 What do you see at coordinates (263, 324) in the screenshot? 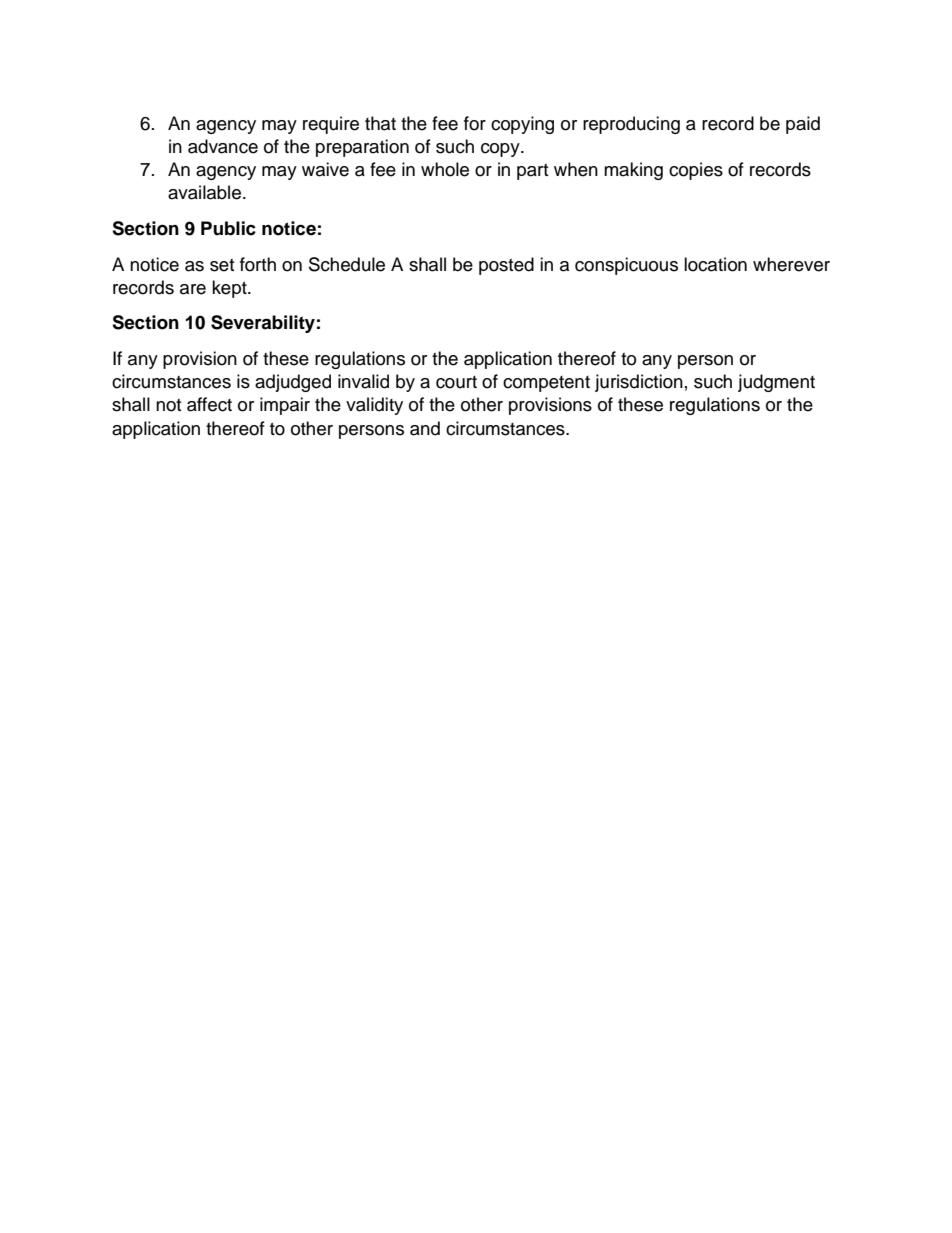
I see `Severability` at bounding box center [263, 324].
